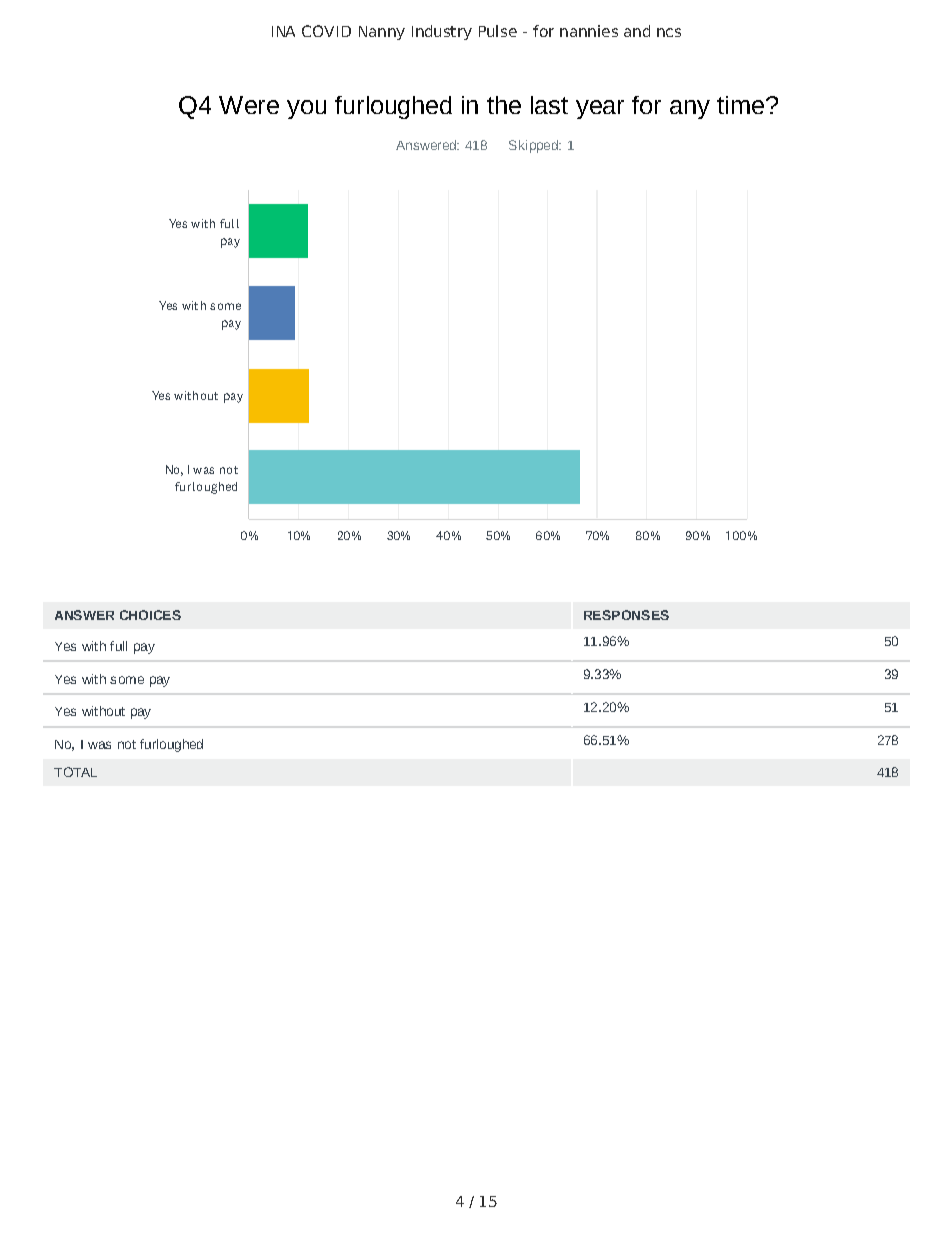 The width and height of the page is (952, 1233). Describe the element at coordinates (669, 32) in the page. I see `ncs` at that location.
